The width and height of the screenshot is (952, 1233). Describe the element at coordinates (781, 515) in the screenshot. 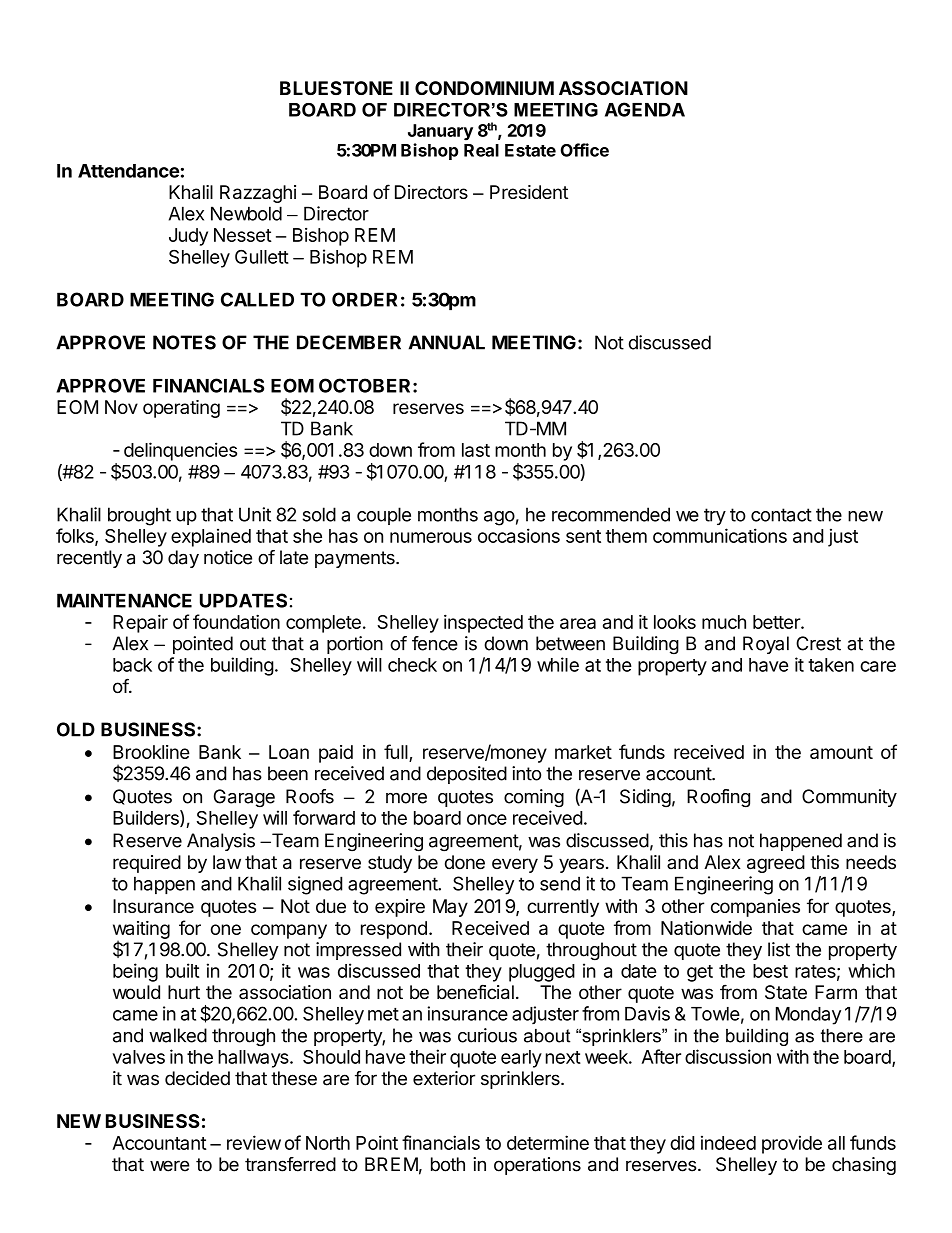

I see `contact` at that location.
